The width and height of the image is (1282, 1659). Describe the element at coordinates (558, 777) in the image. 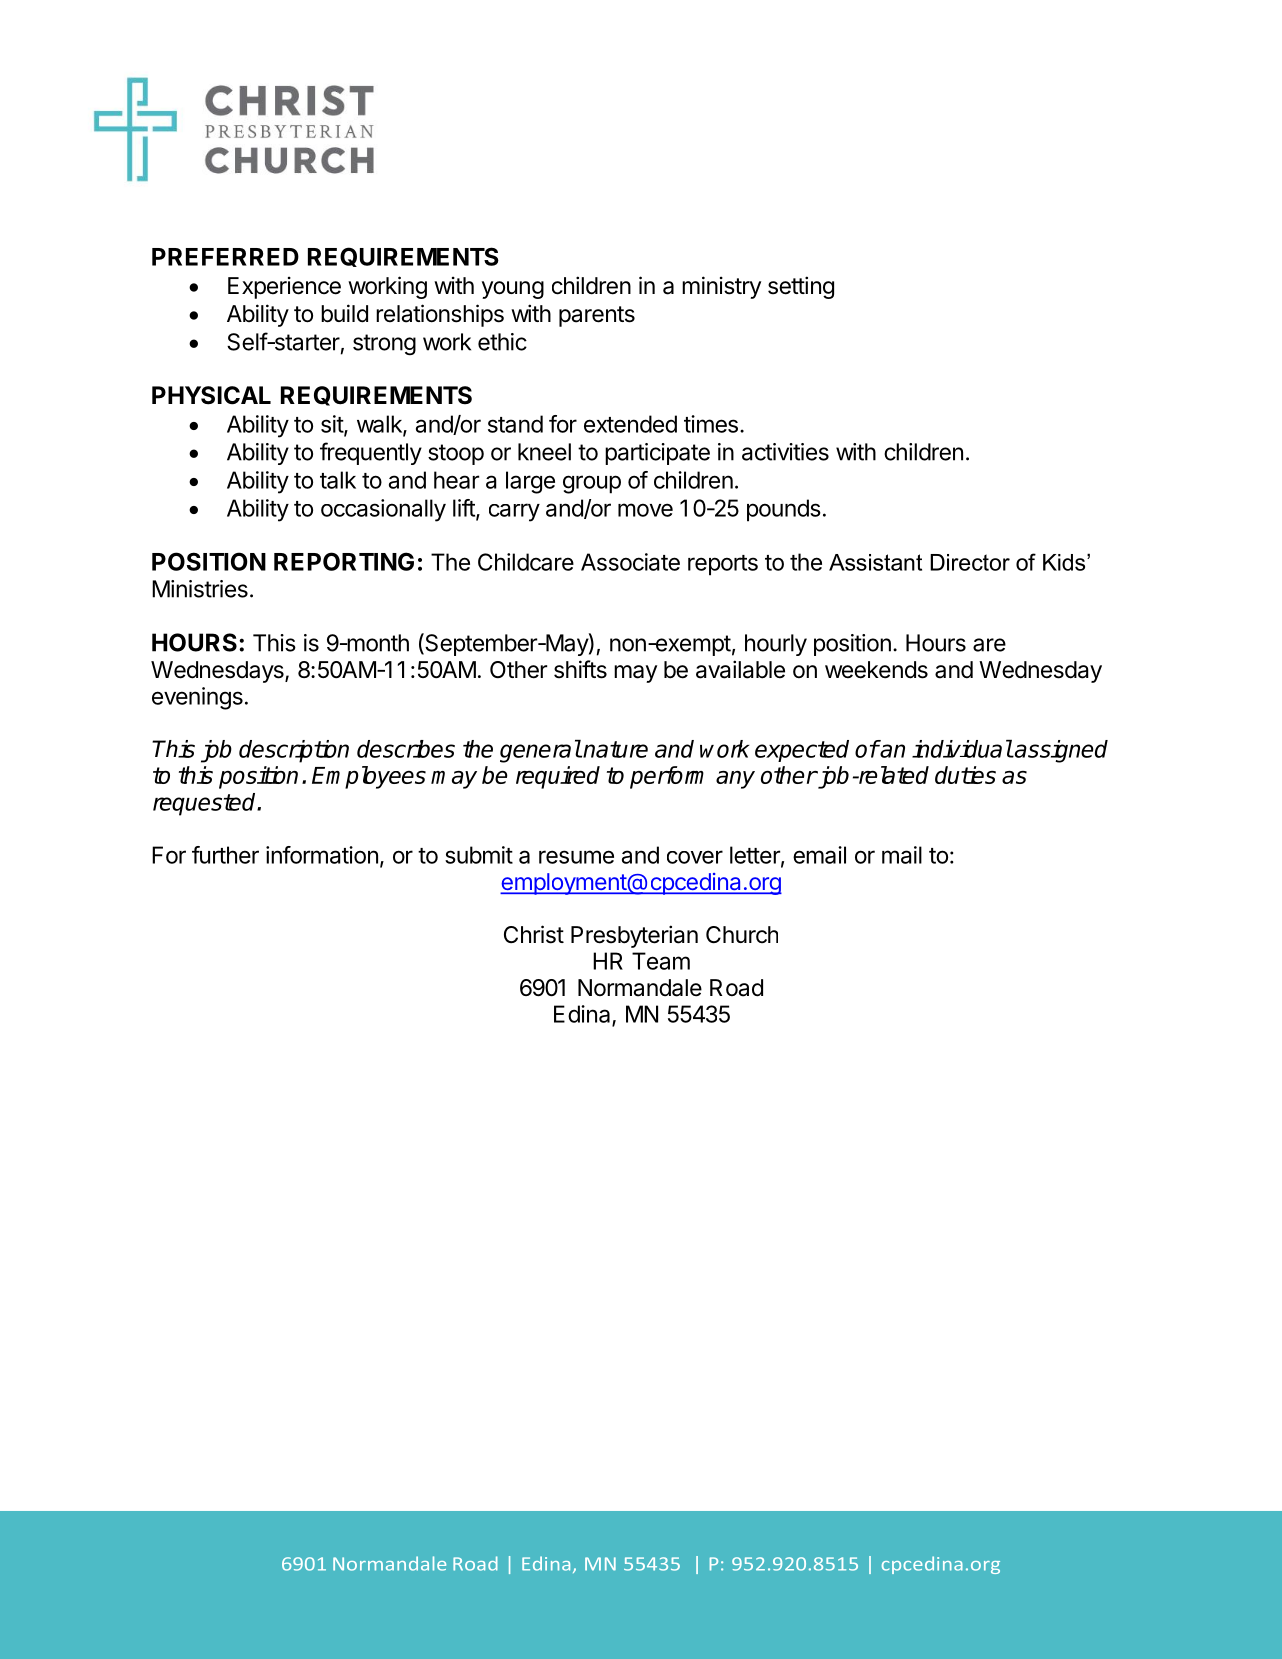

I see `required` at that location.
